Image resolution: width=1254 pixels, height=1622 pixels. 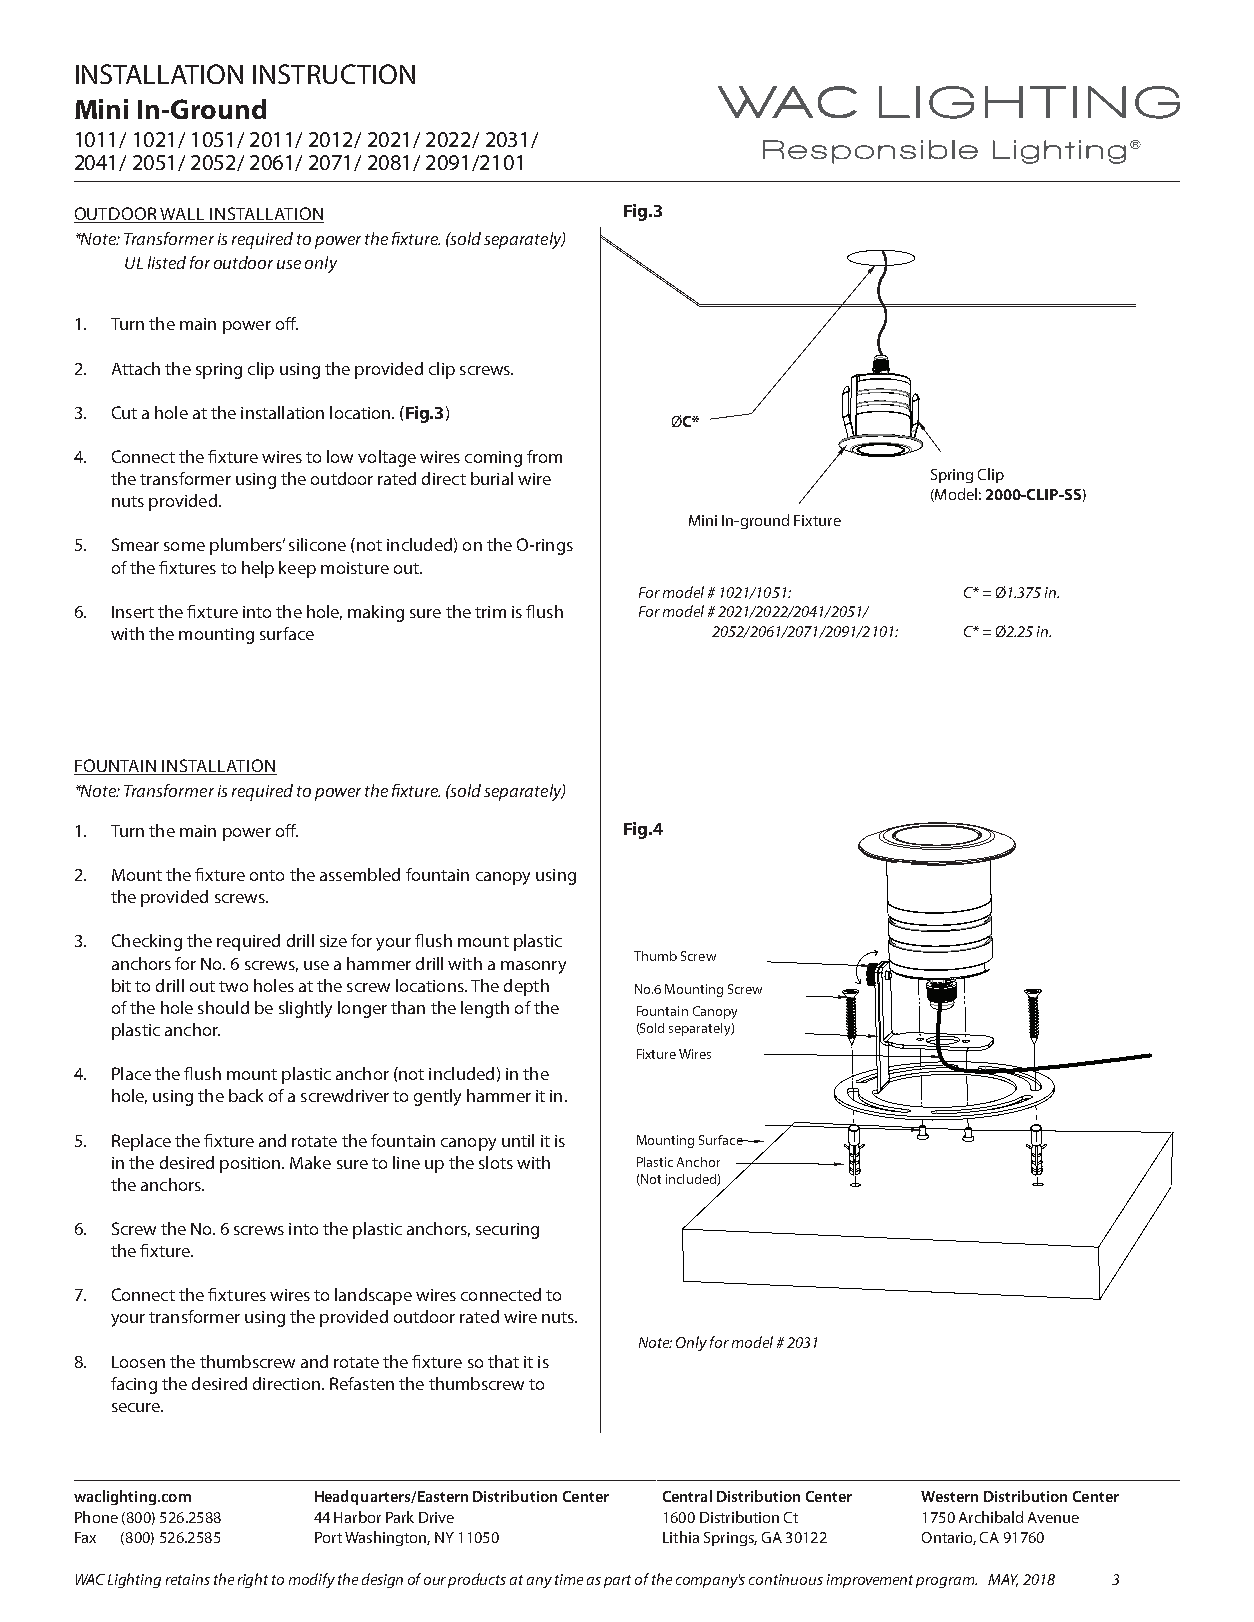 I want to click on trim, so click(x=490, y=612).
